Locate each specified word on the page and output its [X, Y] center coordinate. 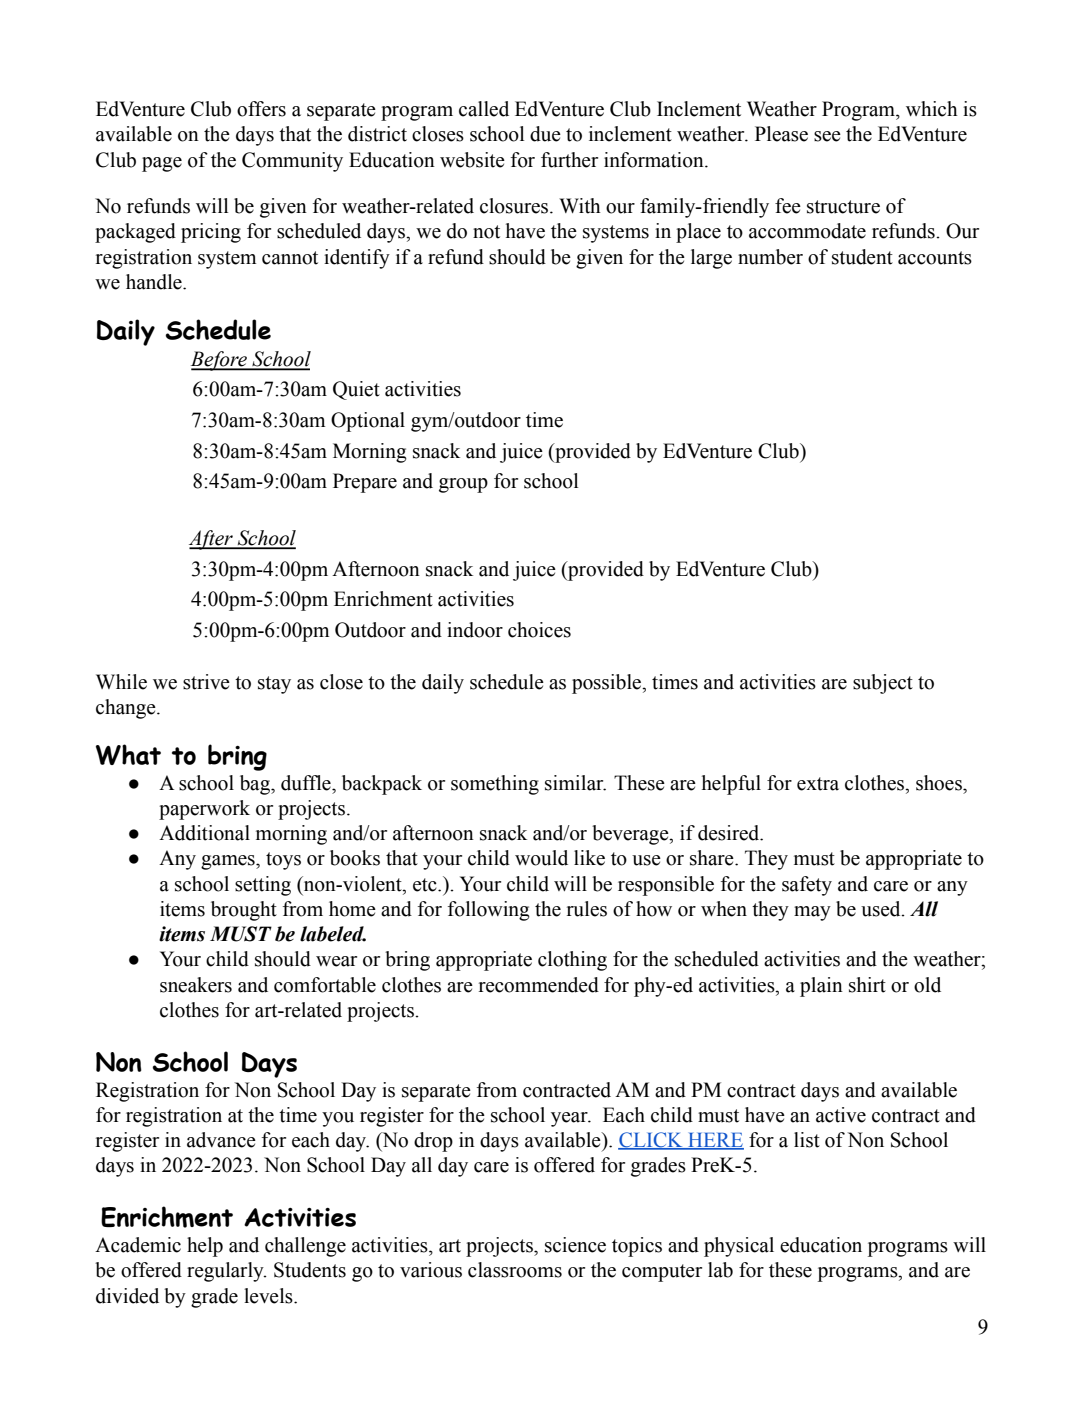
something [495, 785]
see [827, 136]
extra [818, 784]
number [770, 257]
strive [206, 682]
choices [539, 630]
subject [883, 684]
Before [220, 361]
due [545, 134]
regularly [226, 1272]
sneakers [196, 985]
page [162, 164]
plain [821, 987]
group [463, 485]
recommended [539, 985]
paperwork [204, 810]
